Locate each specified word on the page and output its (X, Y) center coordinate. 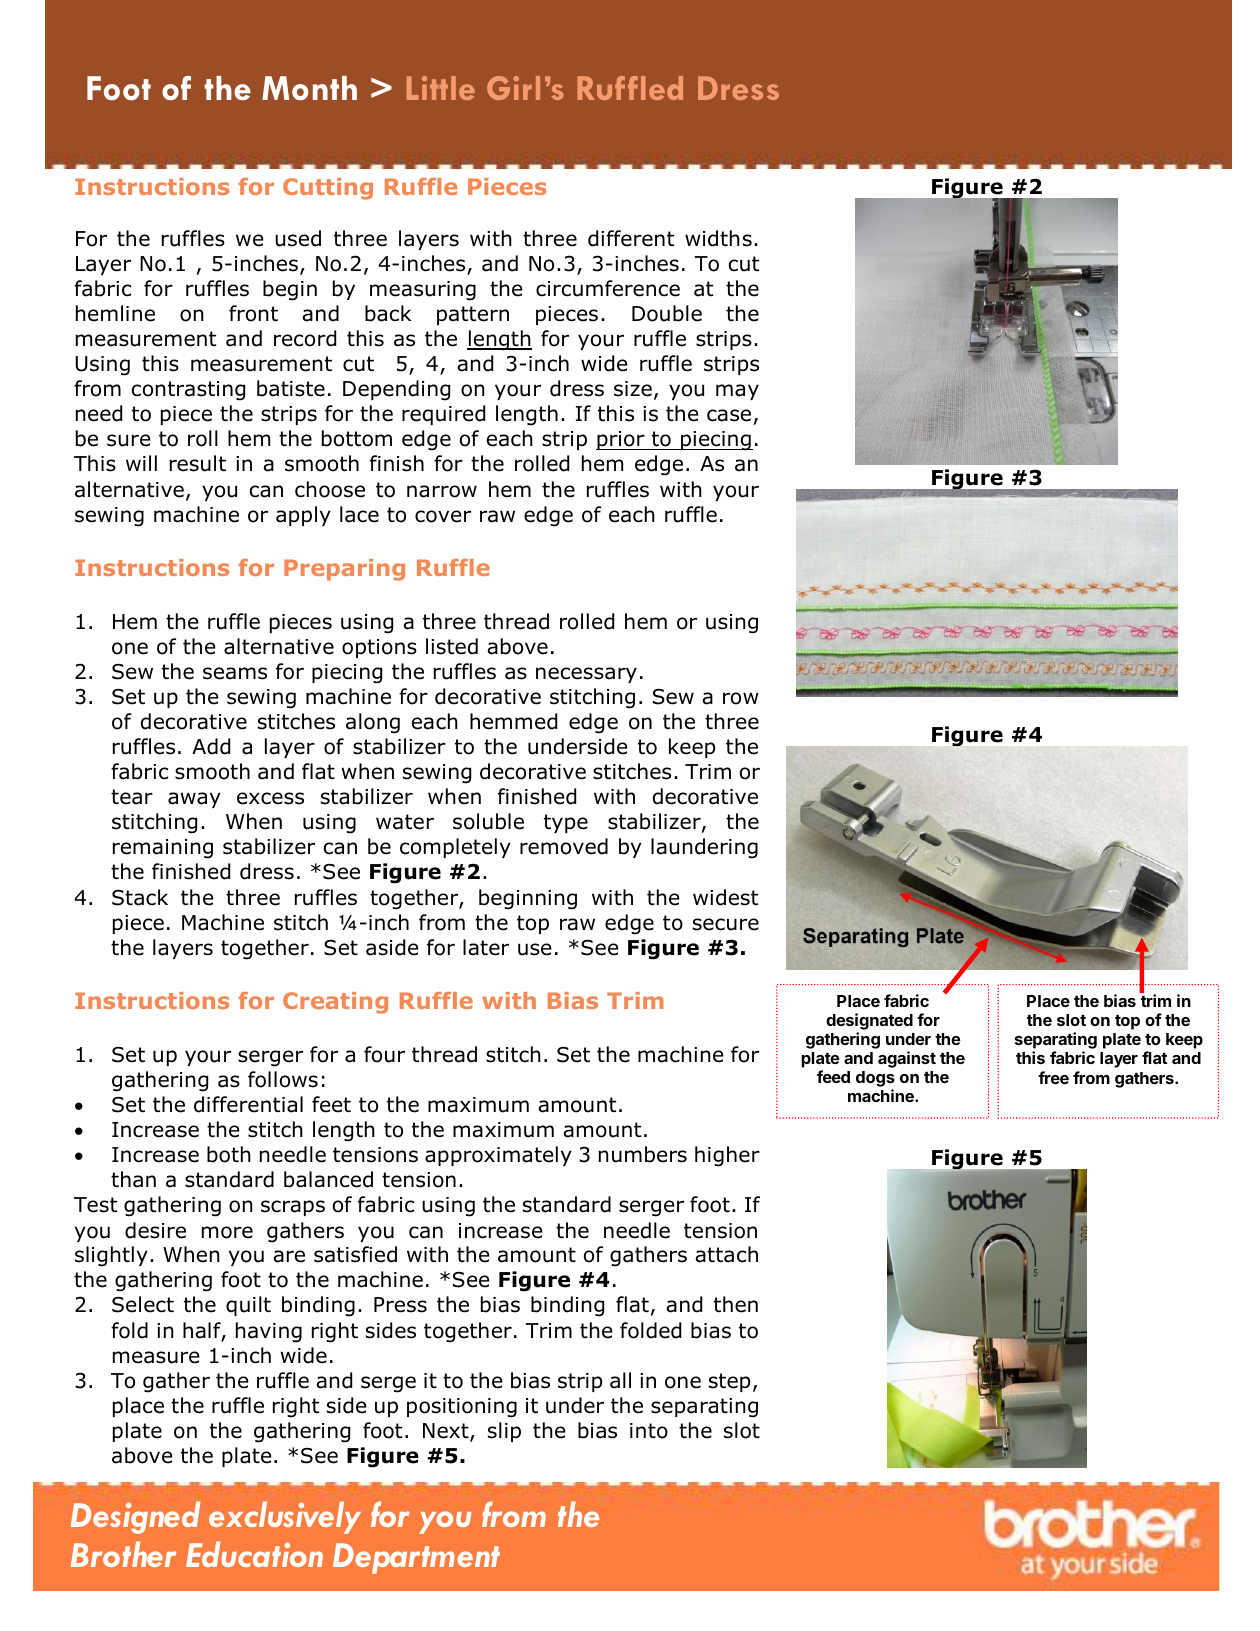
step (729, 1382)
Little (441, 88)
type (566, 823)
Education (254, 1554)
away (194, 800)
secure (726, 924)
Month (309, 88)
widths (718, 238)
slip (504, 1432)
